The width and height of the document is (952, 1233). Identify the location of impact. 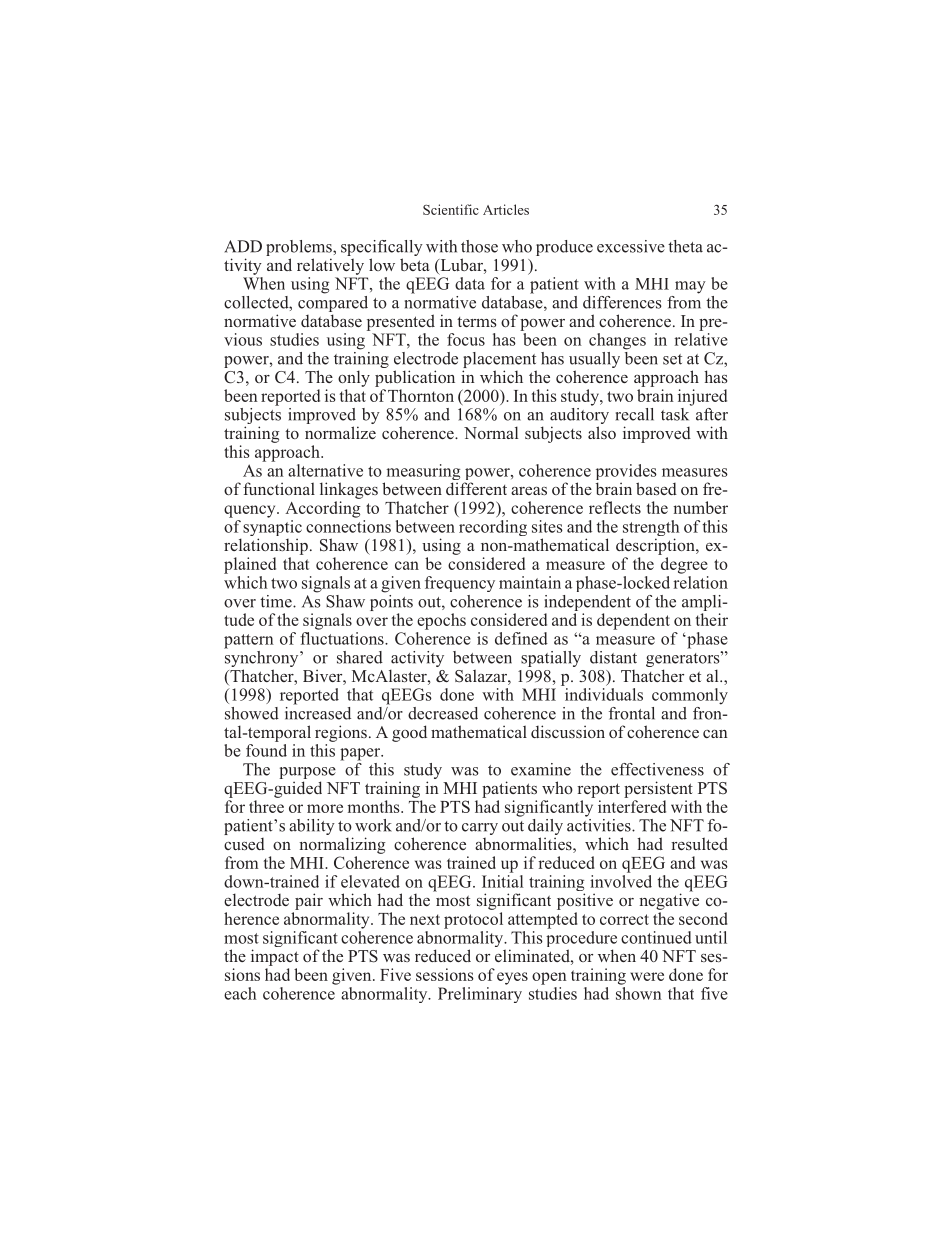
(275, 957).
